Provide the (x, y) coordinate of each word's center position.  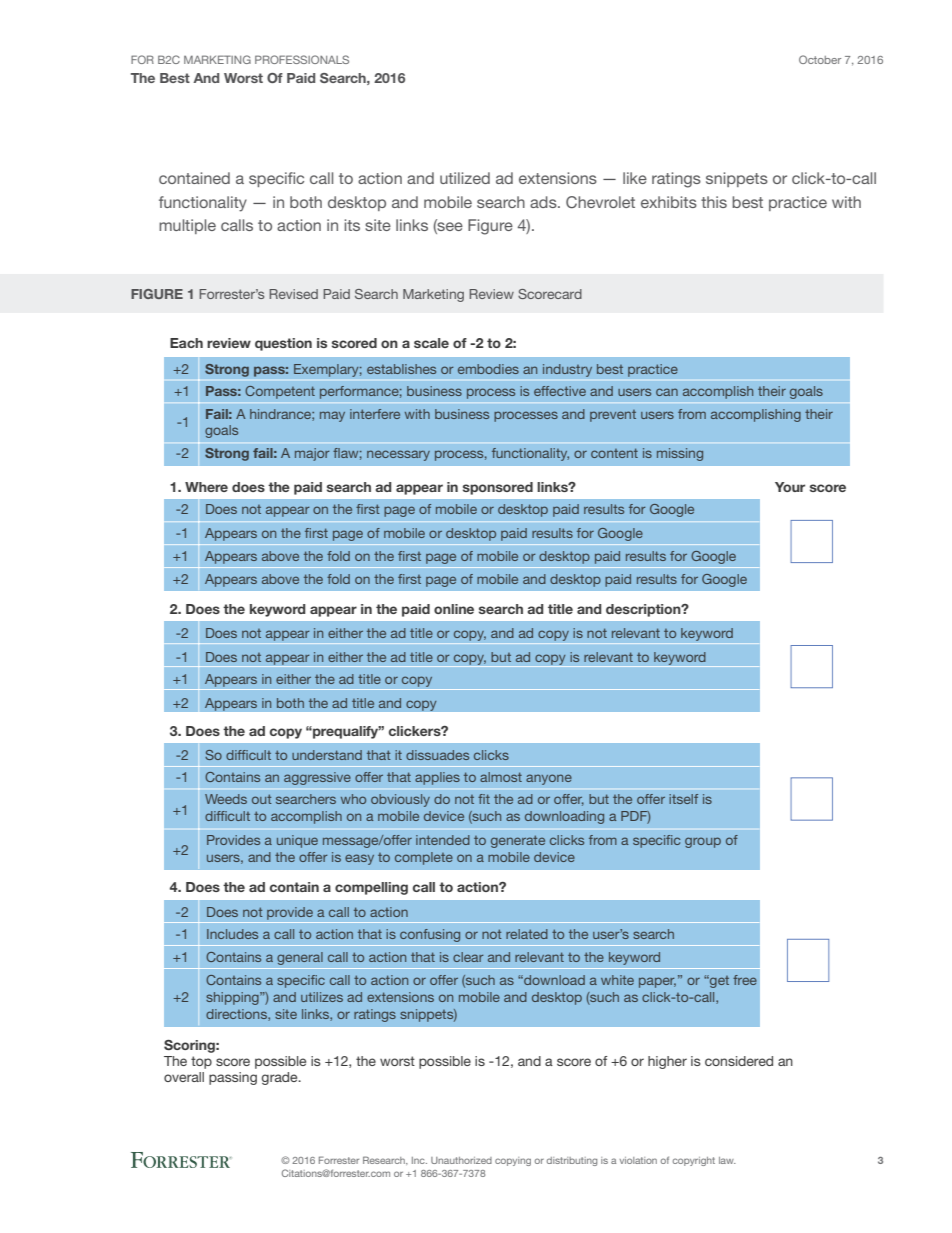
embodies (488, 369)
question (283, 344)
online (454, 609)
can (667, 392)
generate (518, 841)
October (820, 59)
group (703, 842)
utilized (465, 178)
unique (297, 841)
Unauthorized (461, 1160)
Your (790, 487)
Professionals (302, 59)
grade (280, 1078)
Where (206, 487)
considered (739, 1061)
